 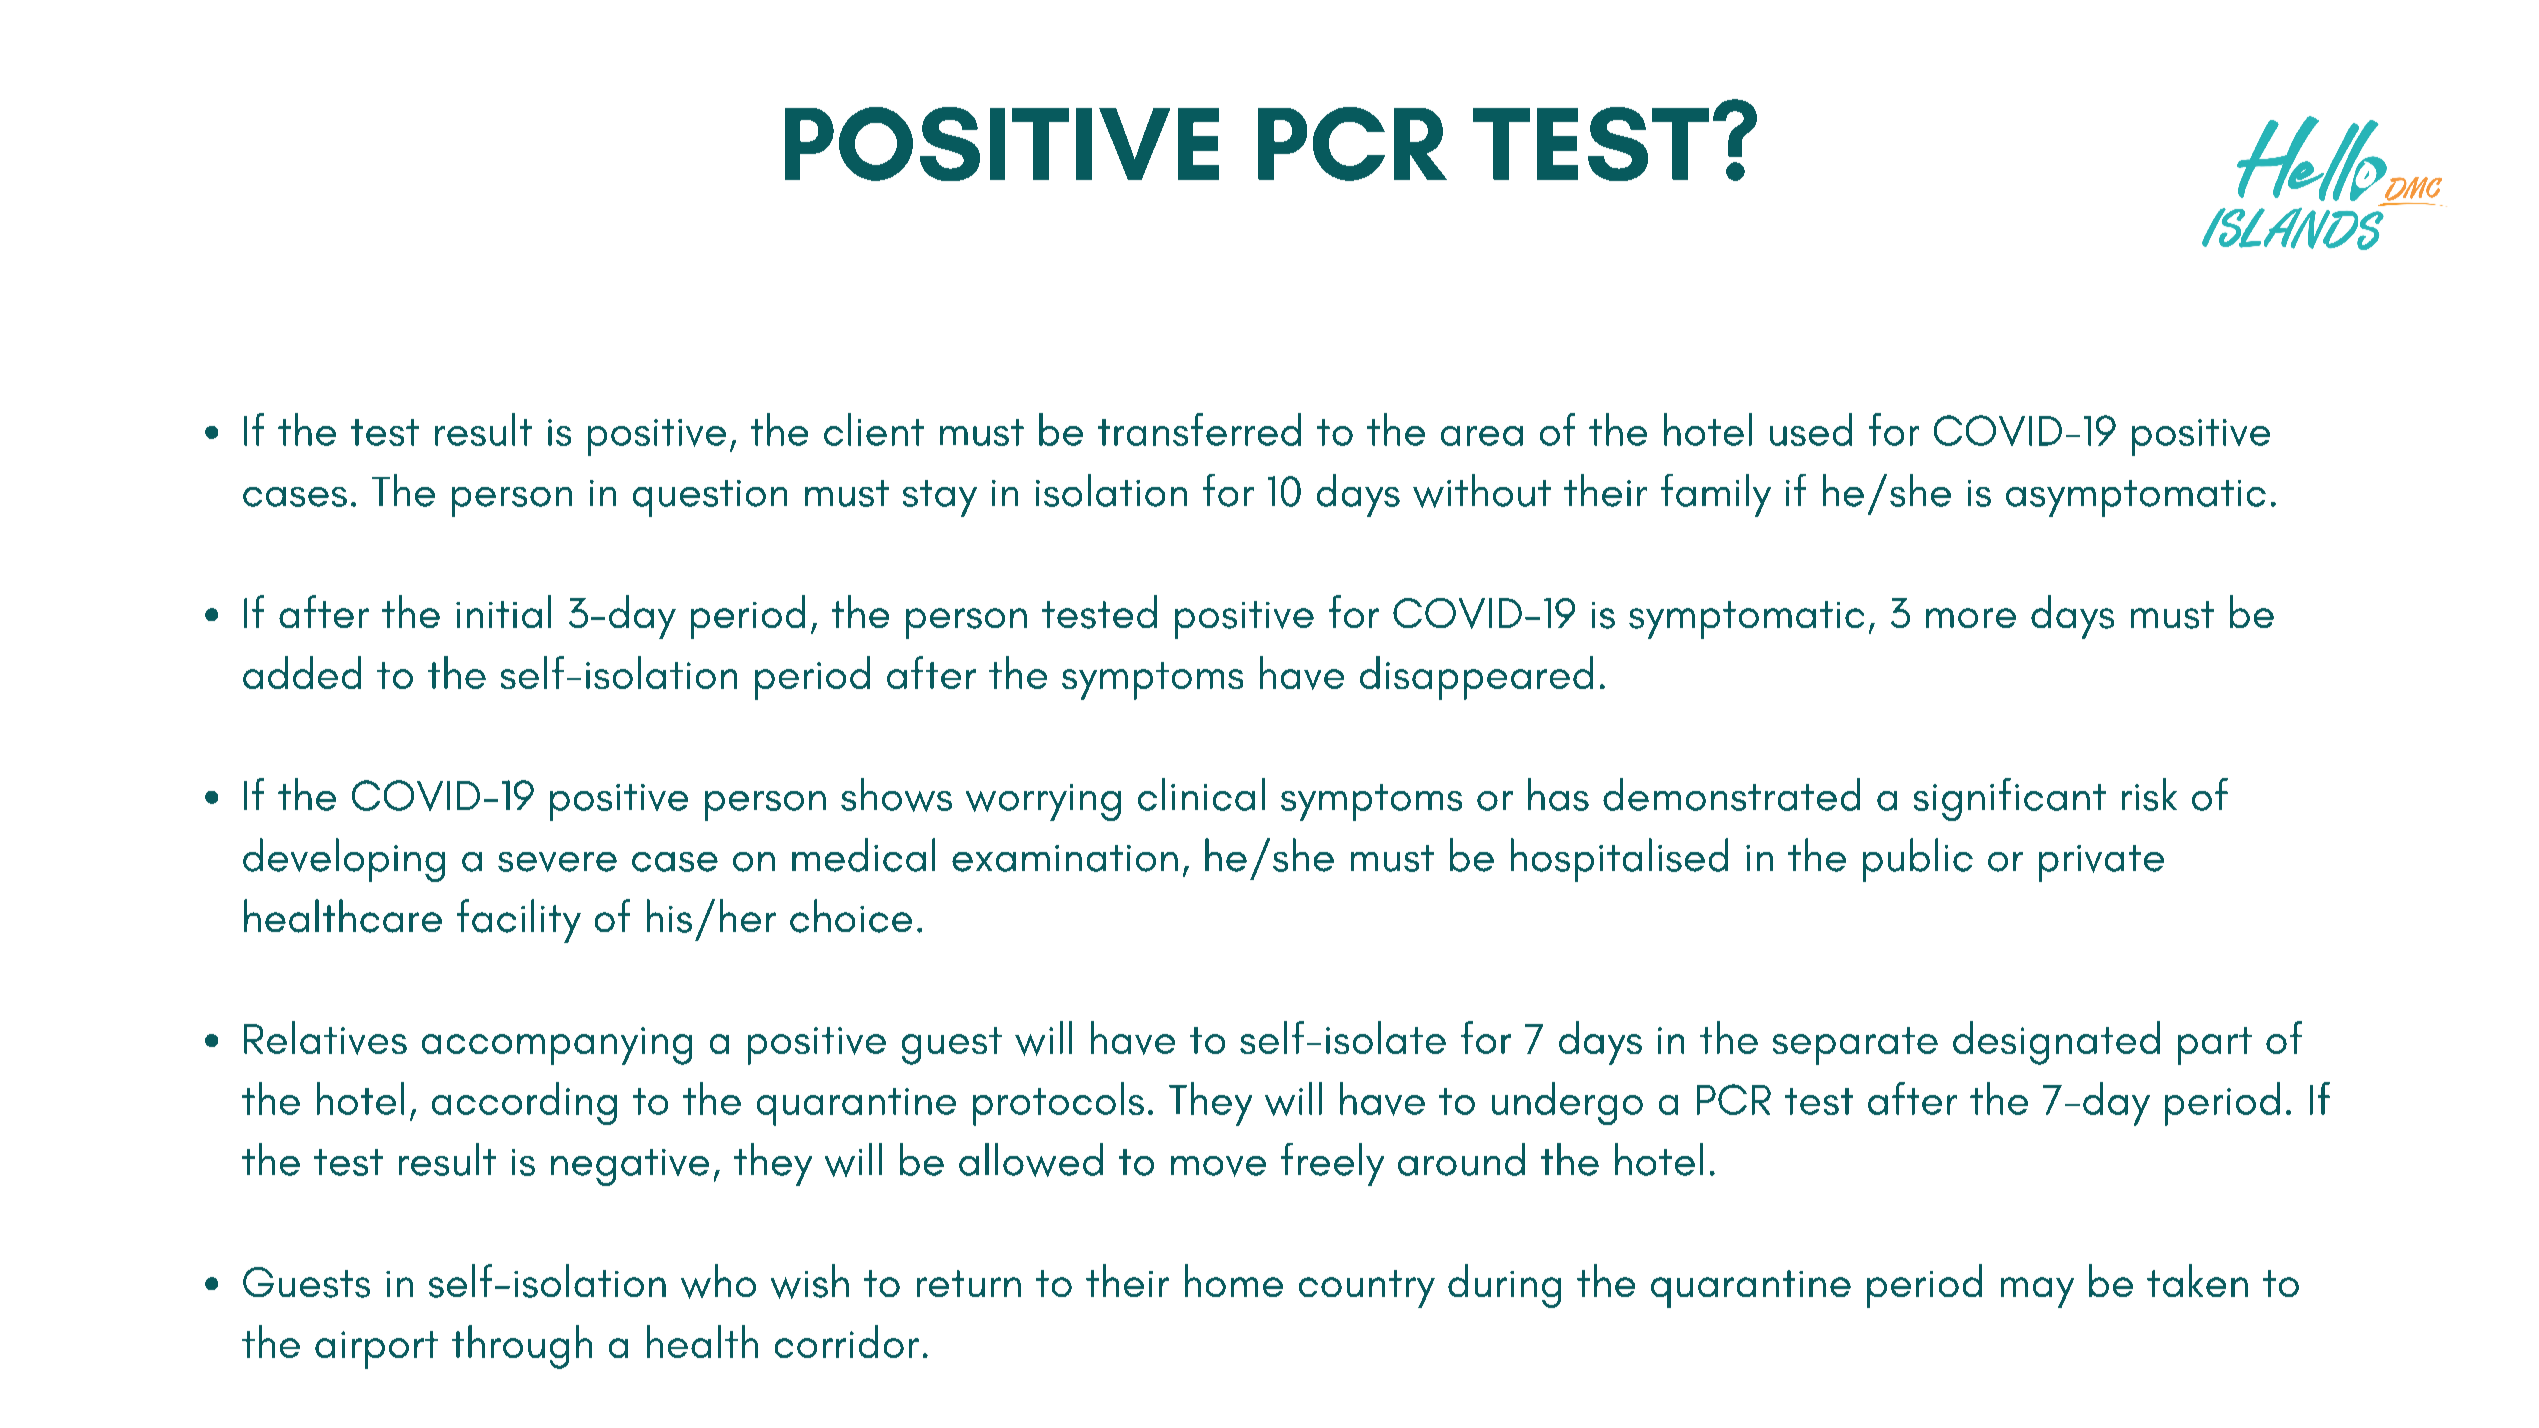 I want to click on question, so click(x=710, y=498).
